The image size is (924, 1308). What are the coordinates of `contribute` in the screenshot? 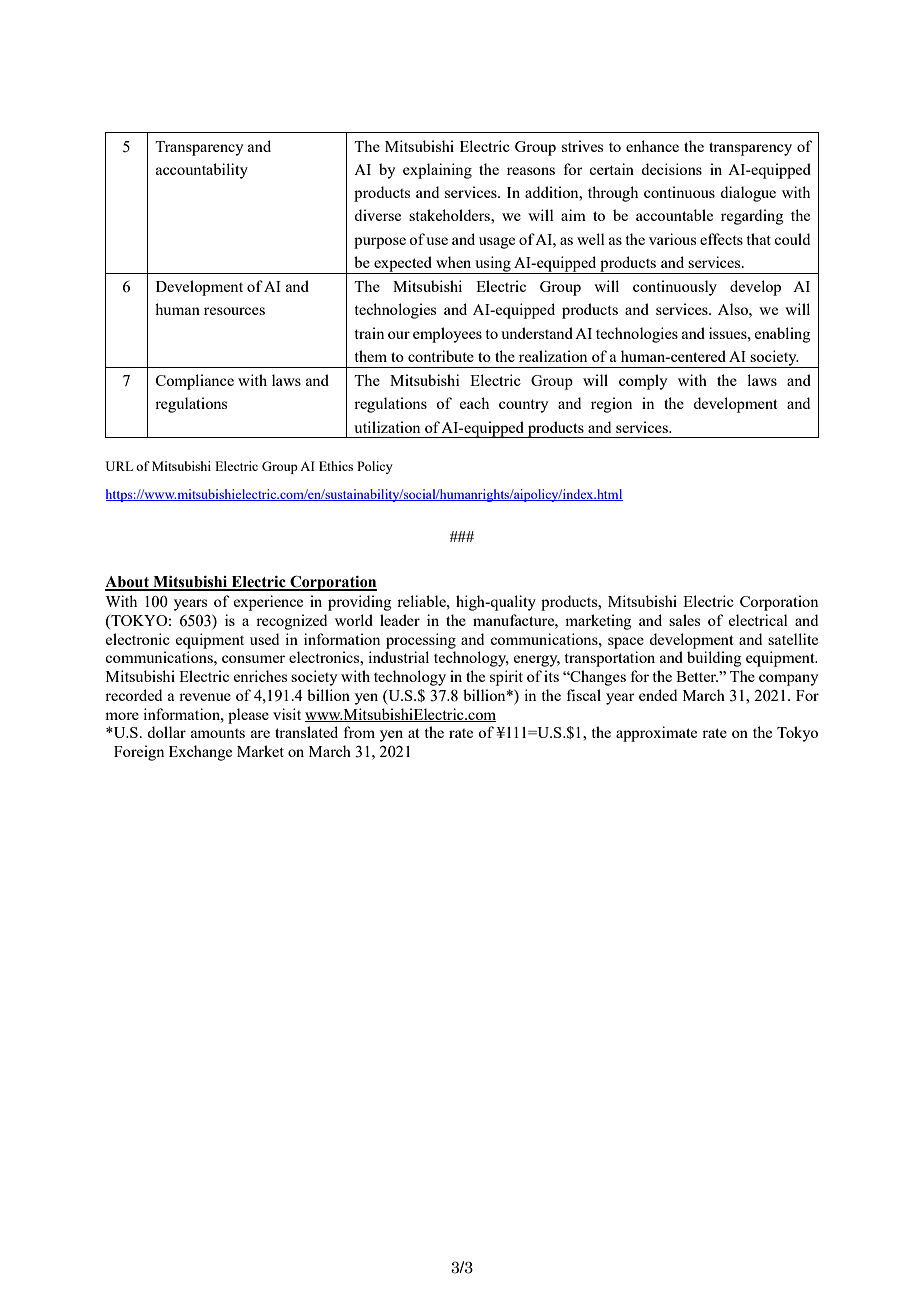 It's located at (441, 356).
